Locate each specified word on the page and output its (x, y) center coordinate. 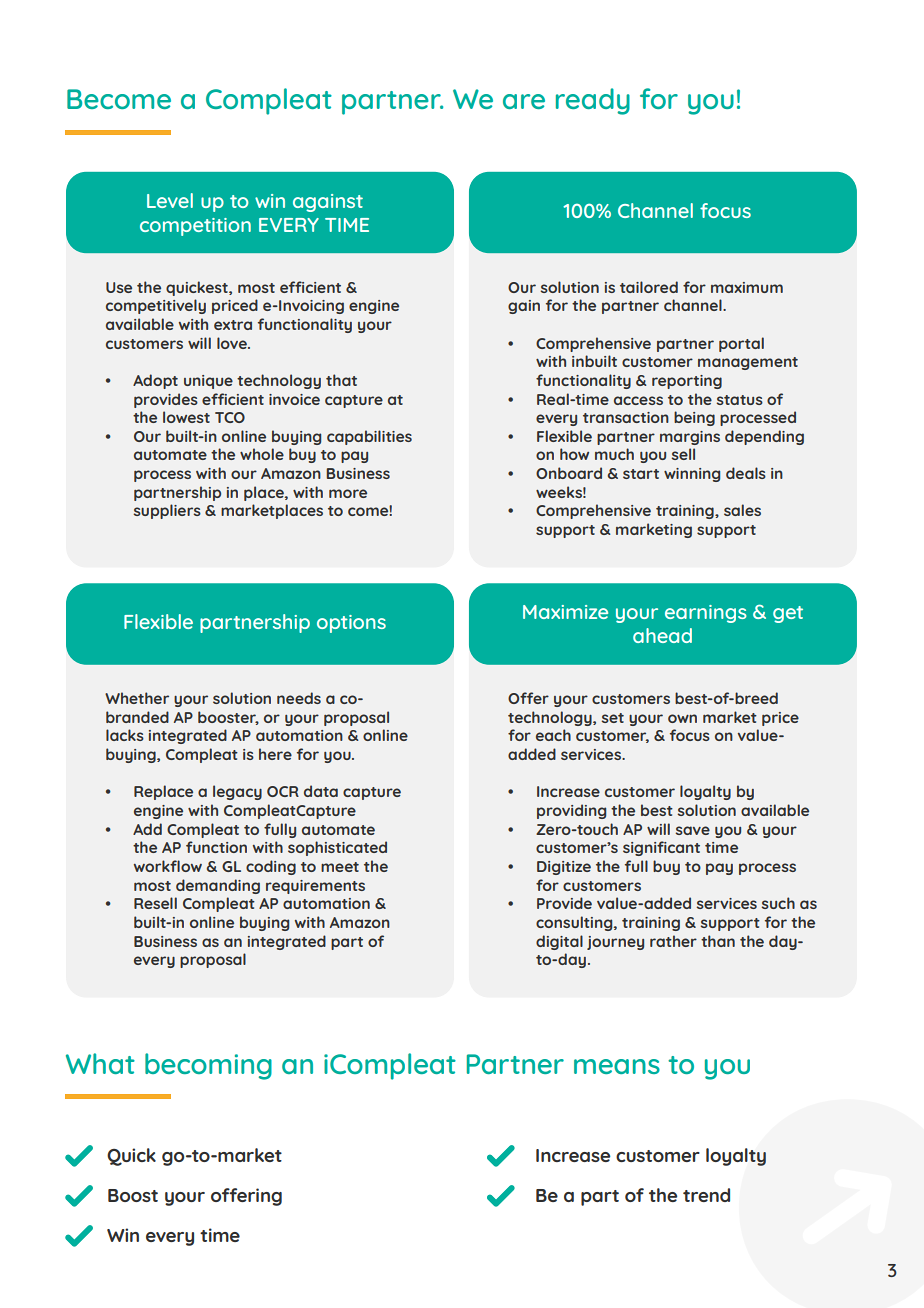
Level (170, 200)
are (524, 101)
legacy (237, 792)
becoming (208, 1066)
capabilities (369, 437)
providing (571, 811)
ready (593, 101)
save (692, 830)
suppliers (167, 511)
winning (692, 475)
